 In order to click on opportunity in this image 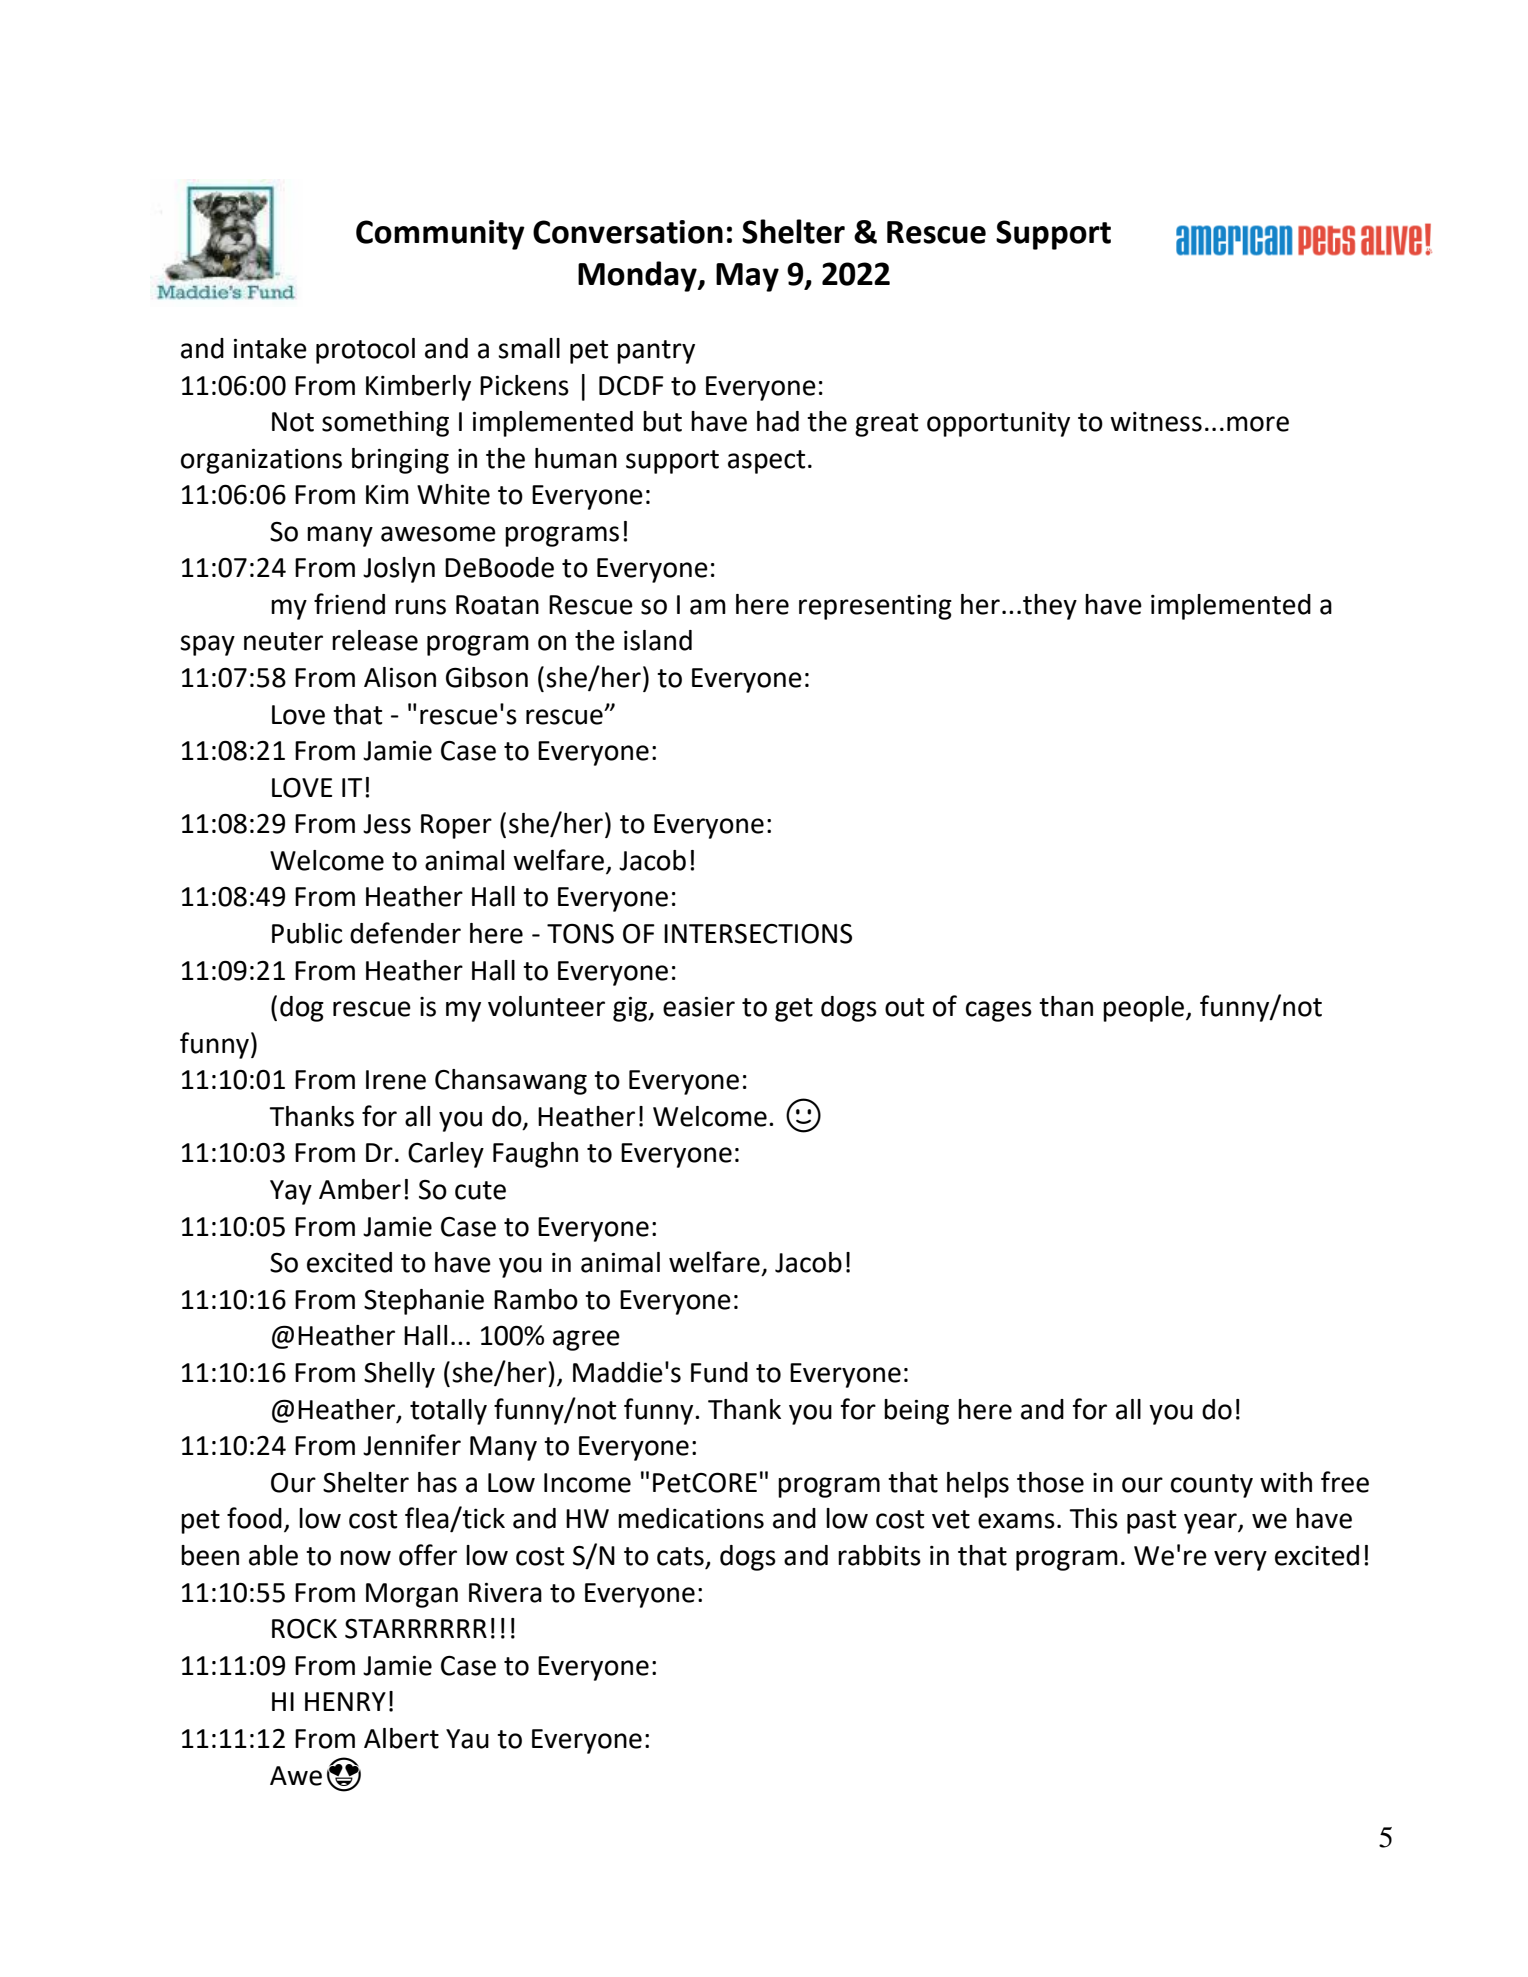, I will do `click(998, 424)`.
